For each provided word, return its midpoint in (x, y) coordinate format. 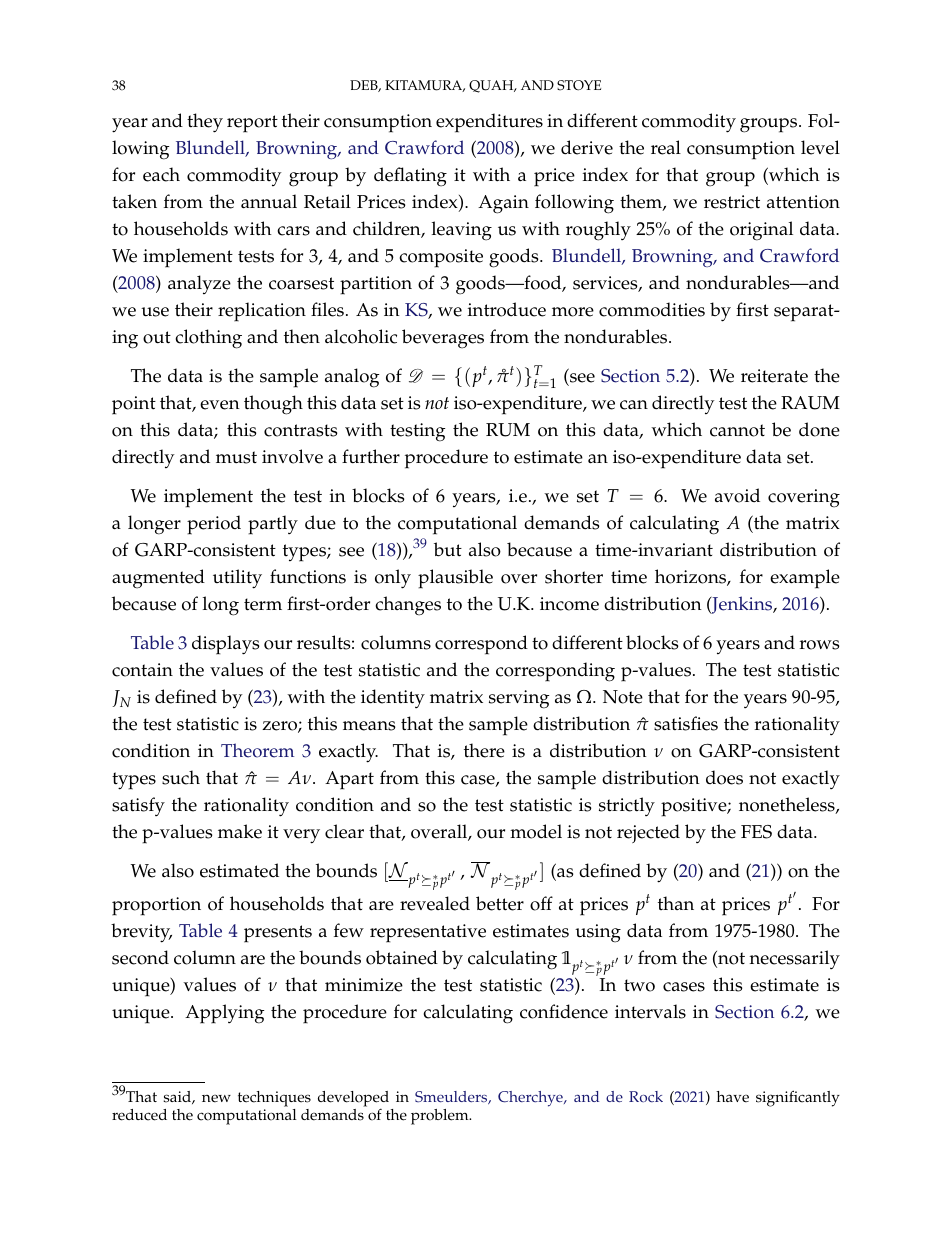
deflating (410, 177)
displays (225, 645)
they (205, 123)
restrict (732, 202)
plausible (455, 579)
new (216, 1099)
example (805, 579)
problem (441, 1117)
